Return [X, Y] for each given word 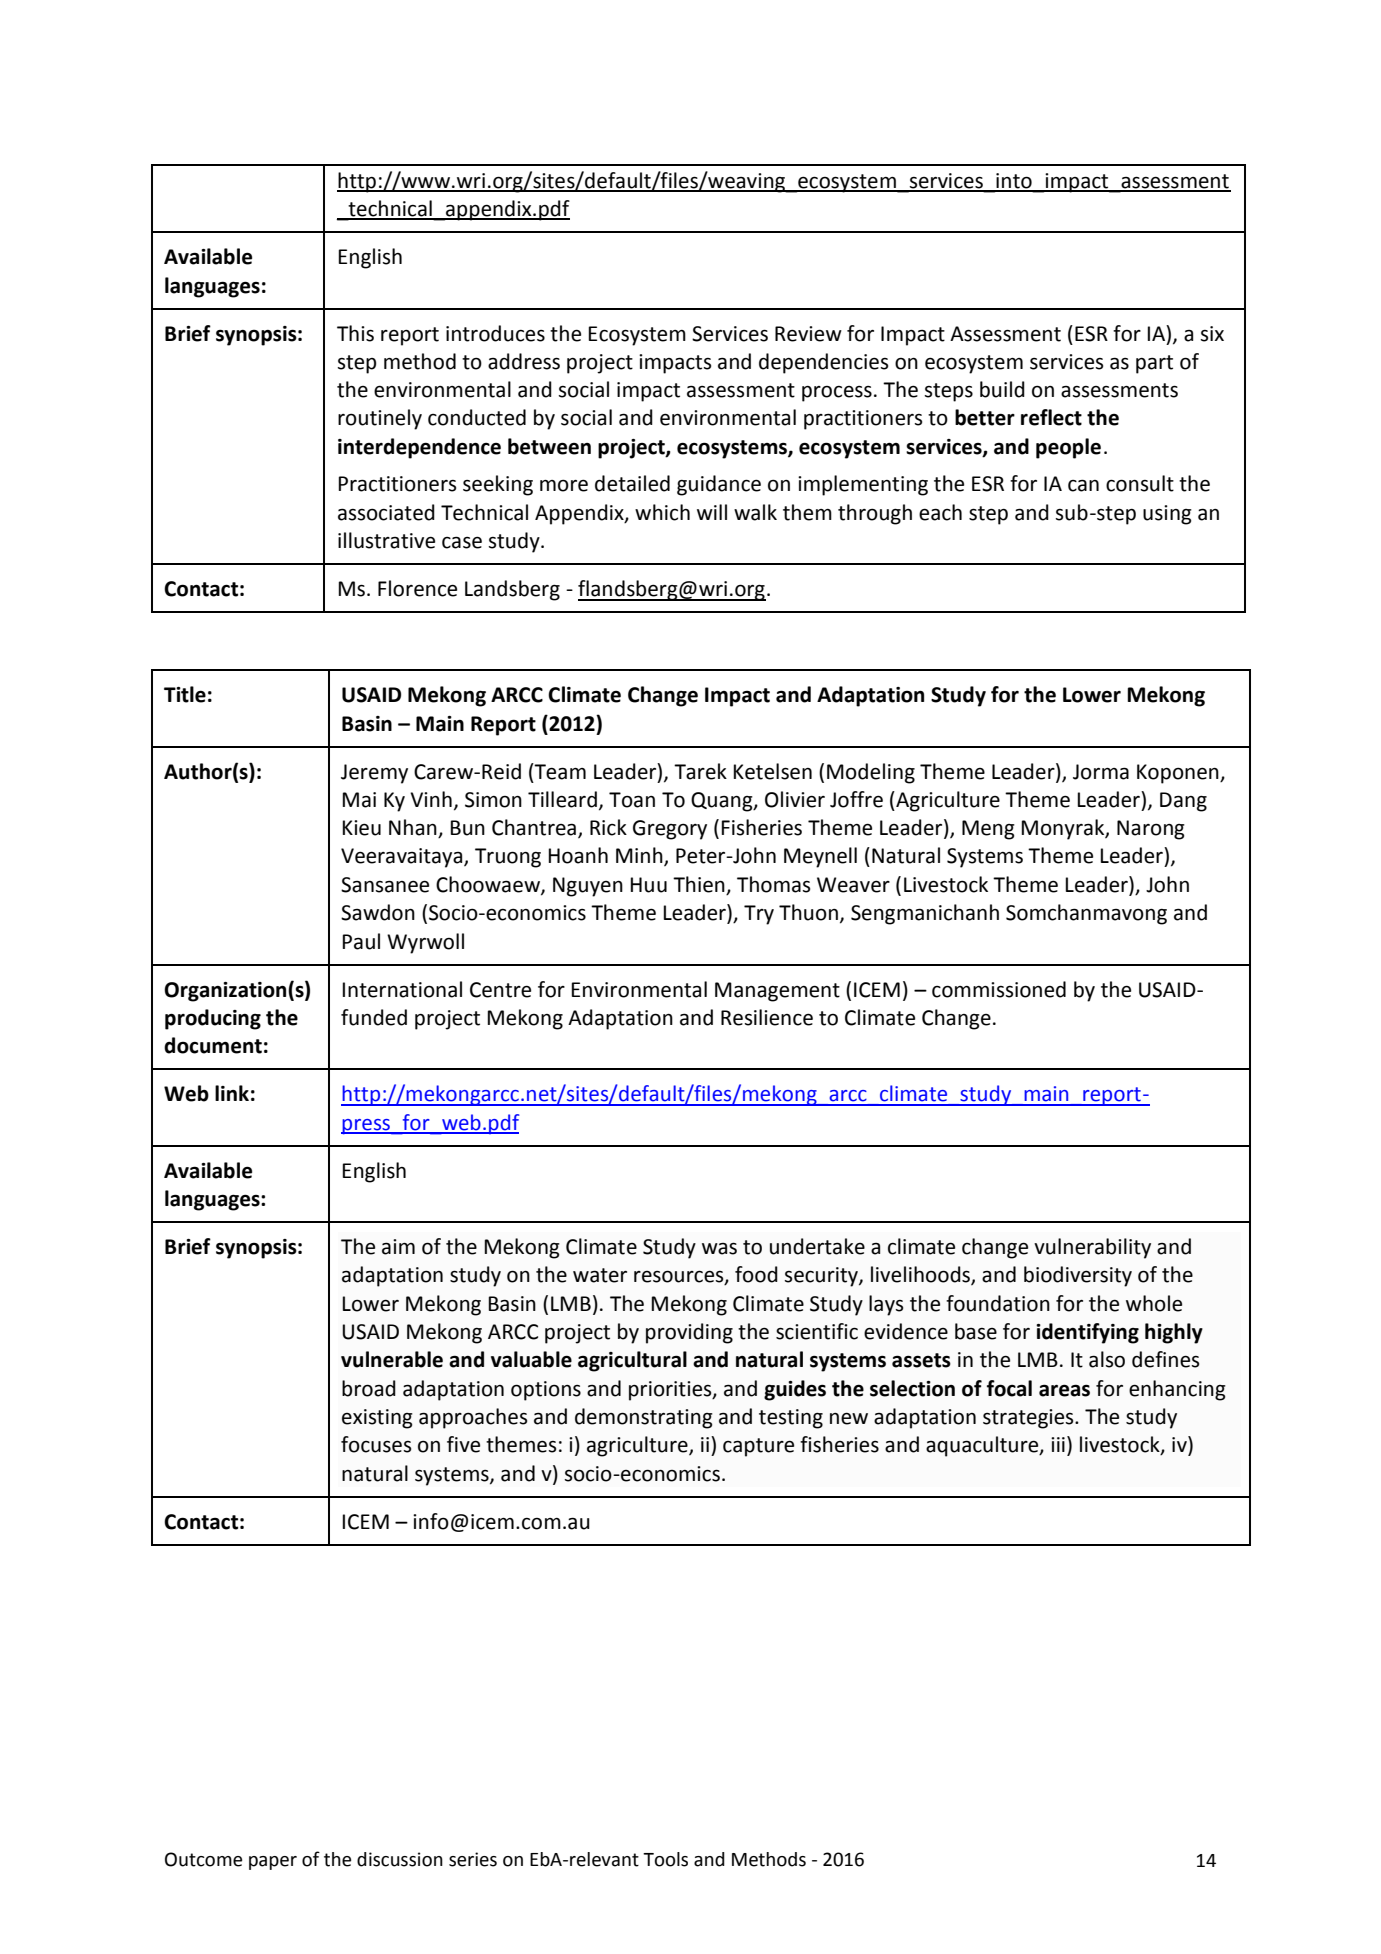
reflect [1051, 417]
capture [758, 1447]
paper [273, 1863]
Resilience [767, 1017]
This [355, 333]
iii [1058, 1444]
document [213, 1045]
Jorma [1101, 772]
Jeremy [374, 774]
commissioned [999, 989]
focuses [376, 1444]
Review [808, 334]
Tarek [700, 771]
